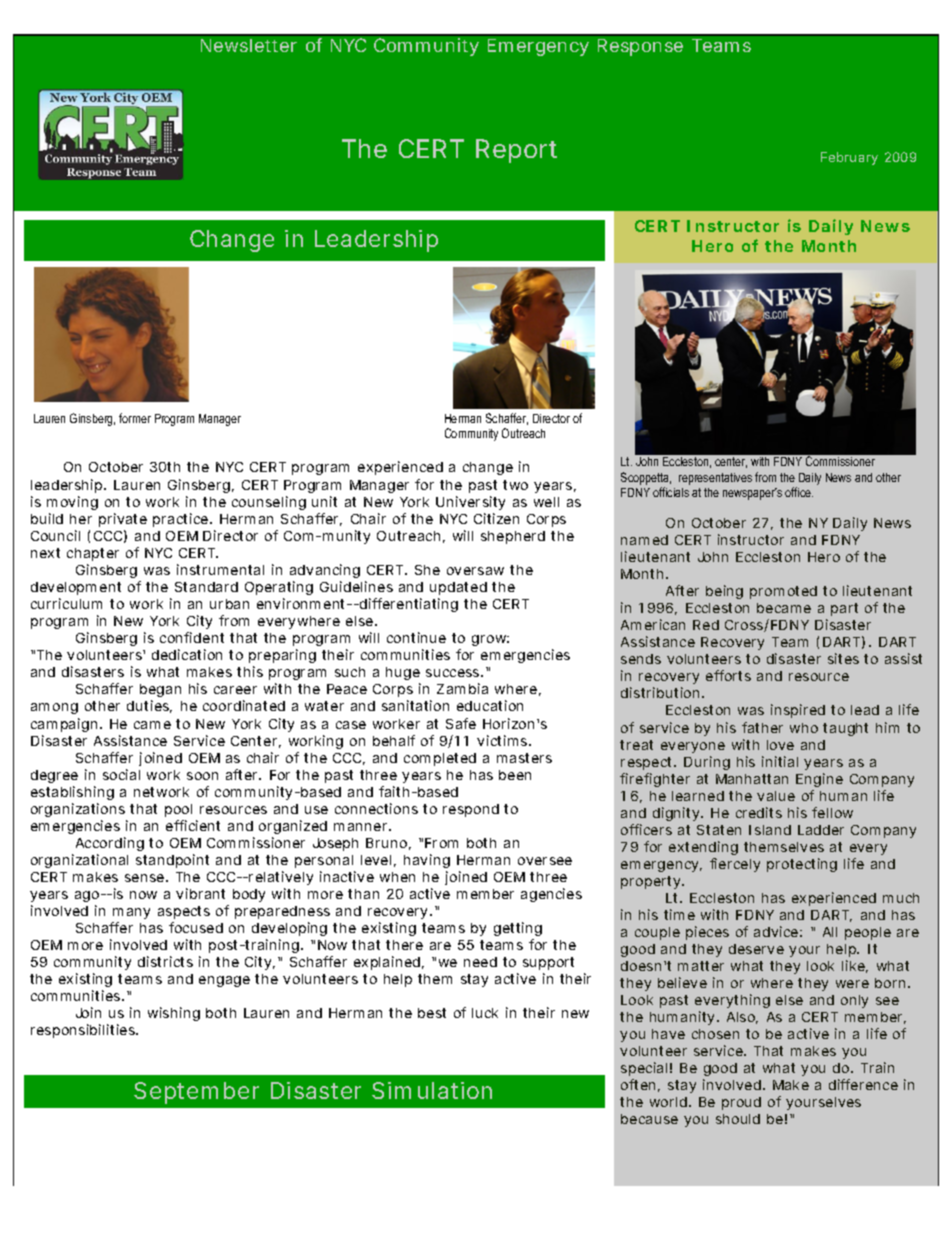  I want to click on Simulation, so click(432, 1090).
